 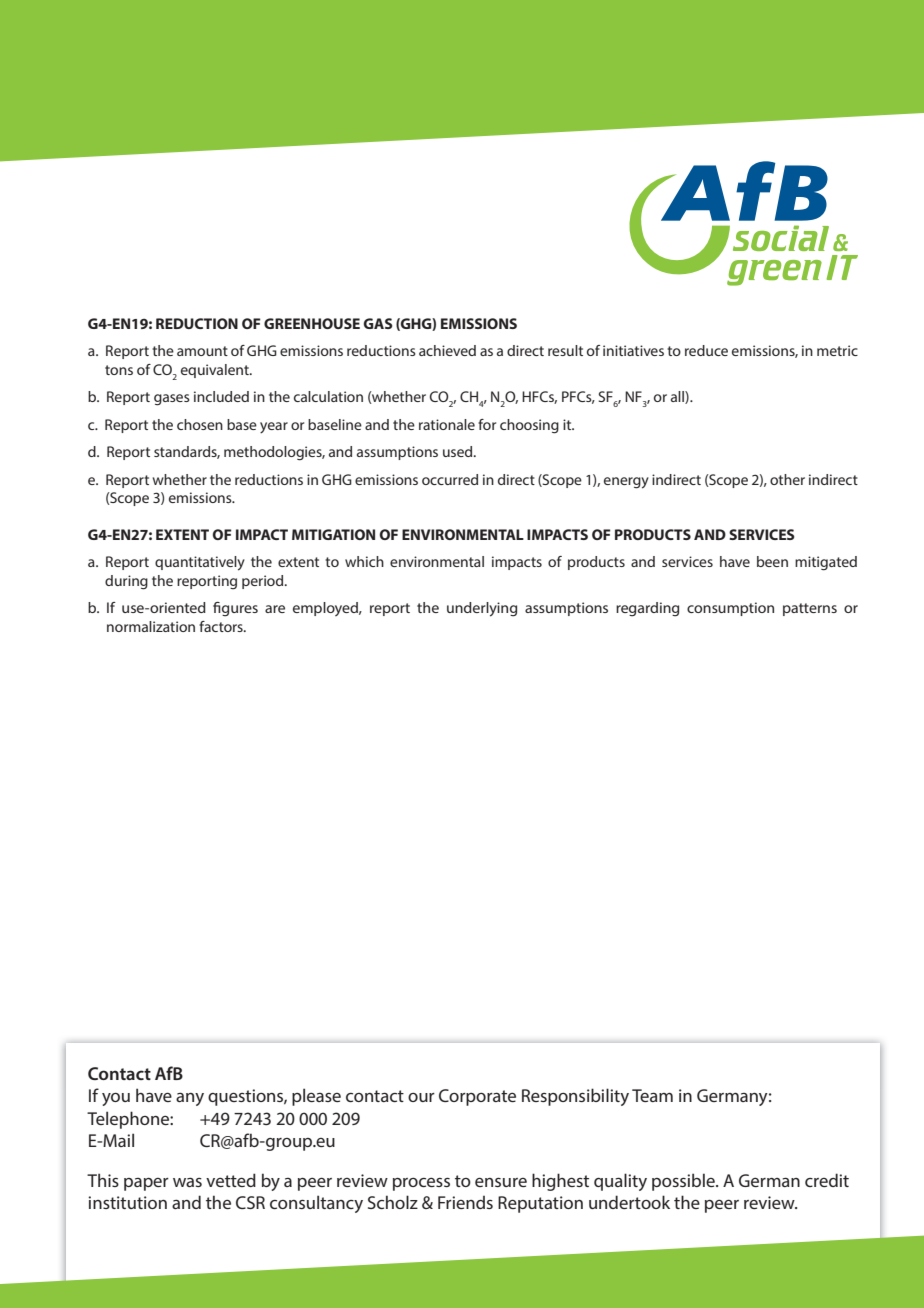 I want to click on Team, so click(x=652, y=1095).
